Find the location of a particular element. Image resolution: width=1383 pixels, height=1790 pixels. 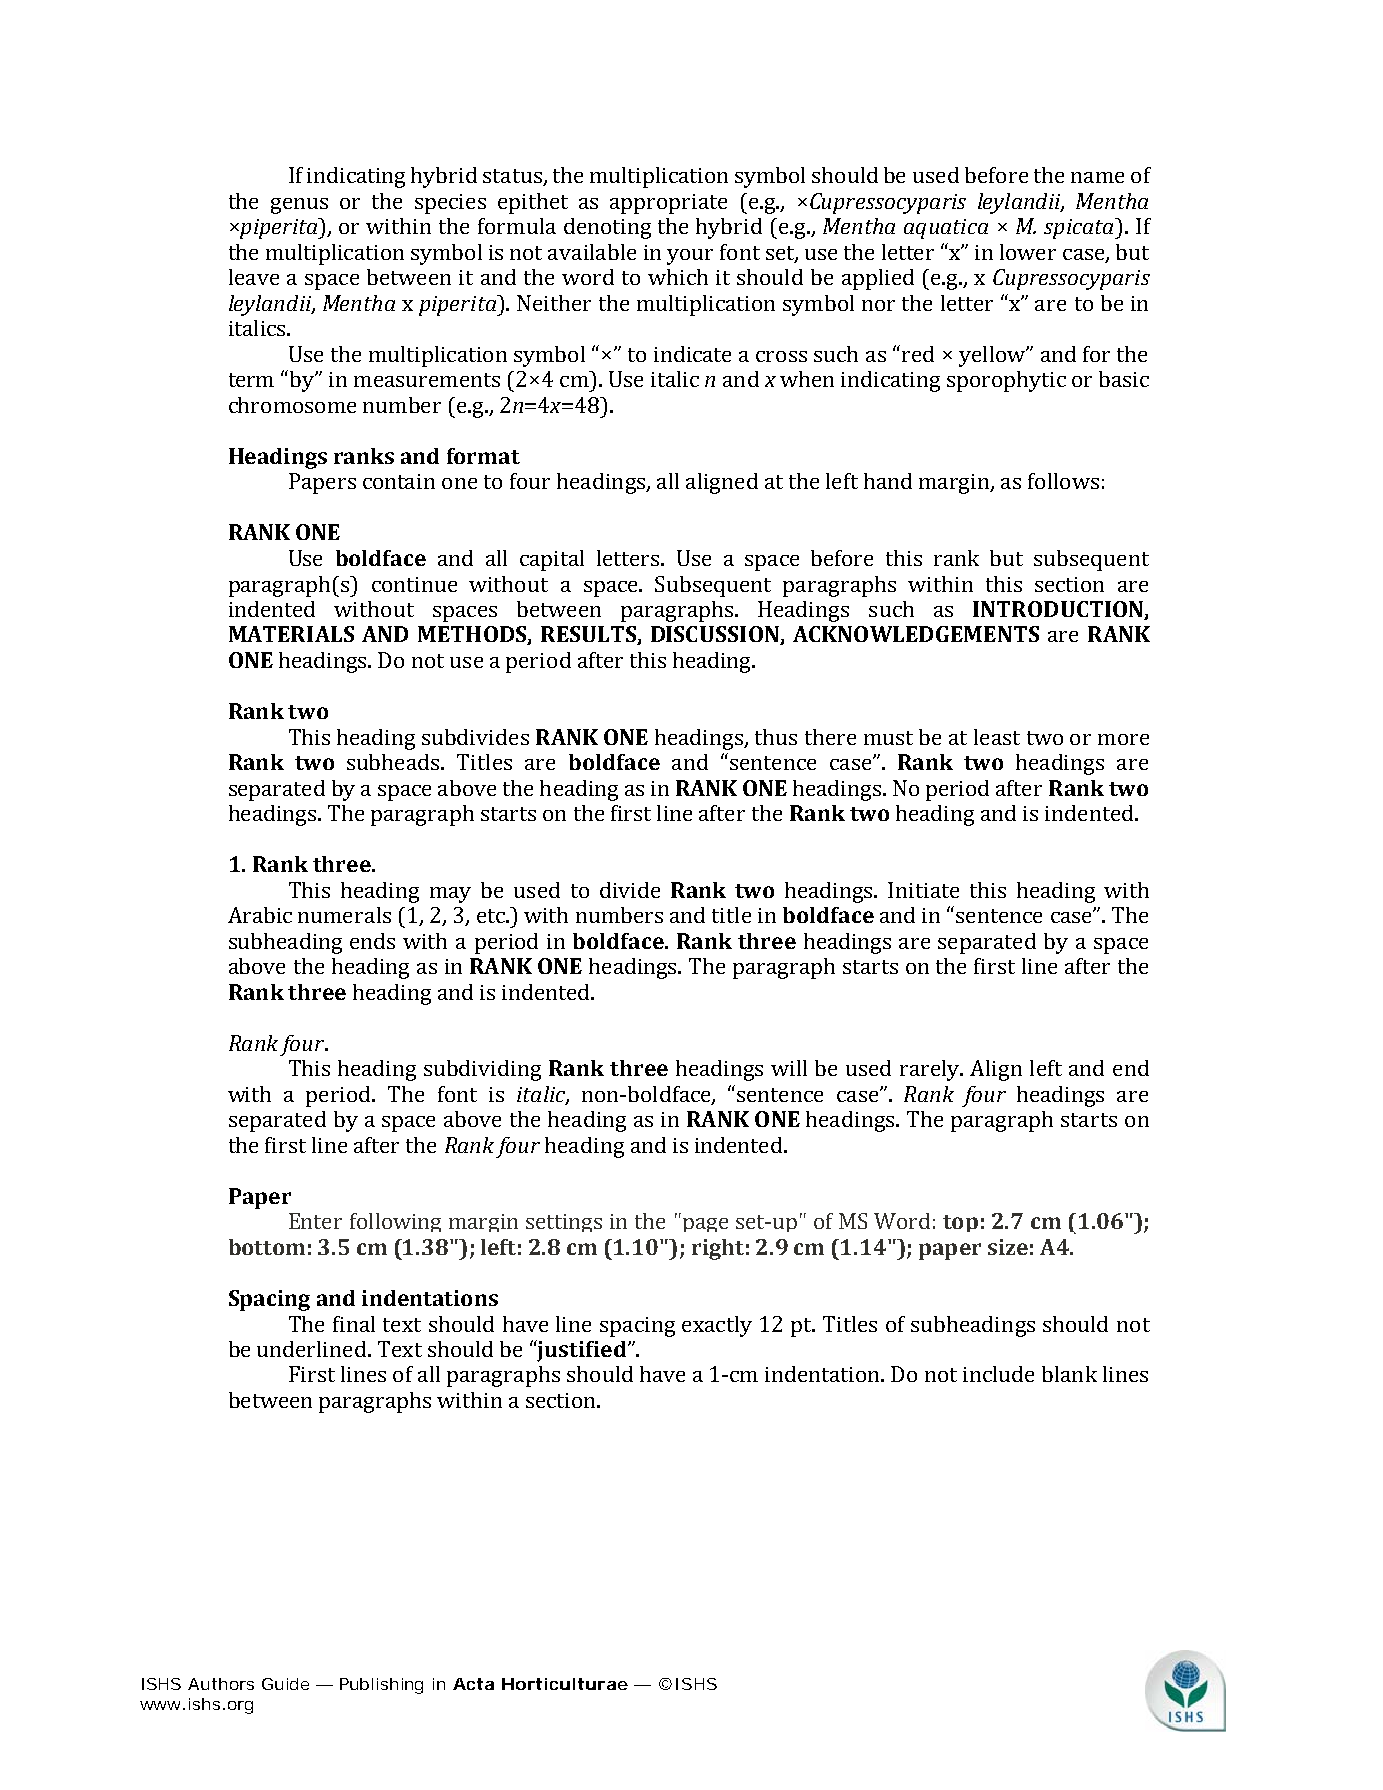

appropriate is located at coordinates (668, 204).
